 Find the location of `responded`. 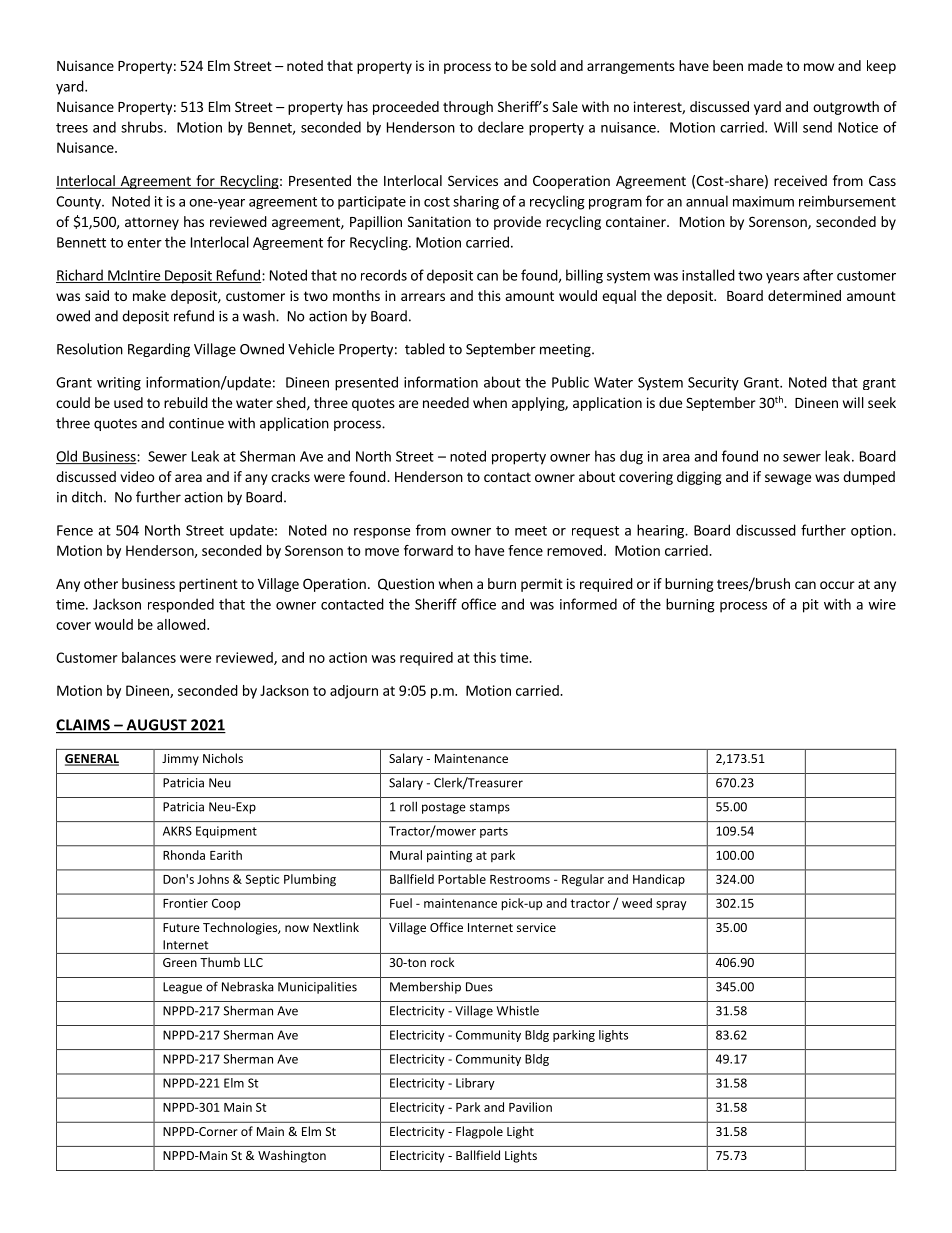

responded is located at coordinates (181, 605).
